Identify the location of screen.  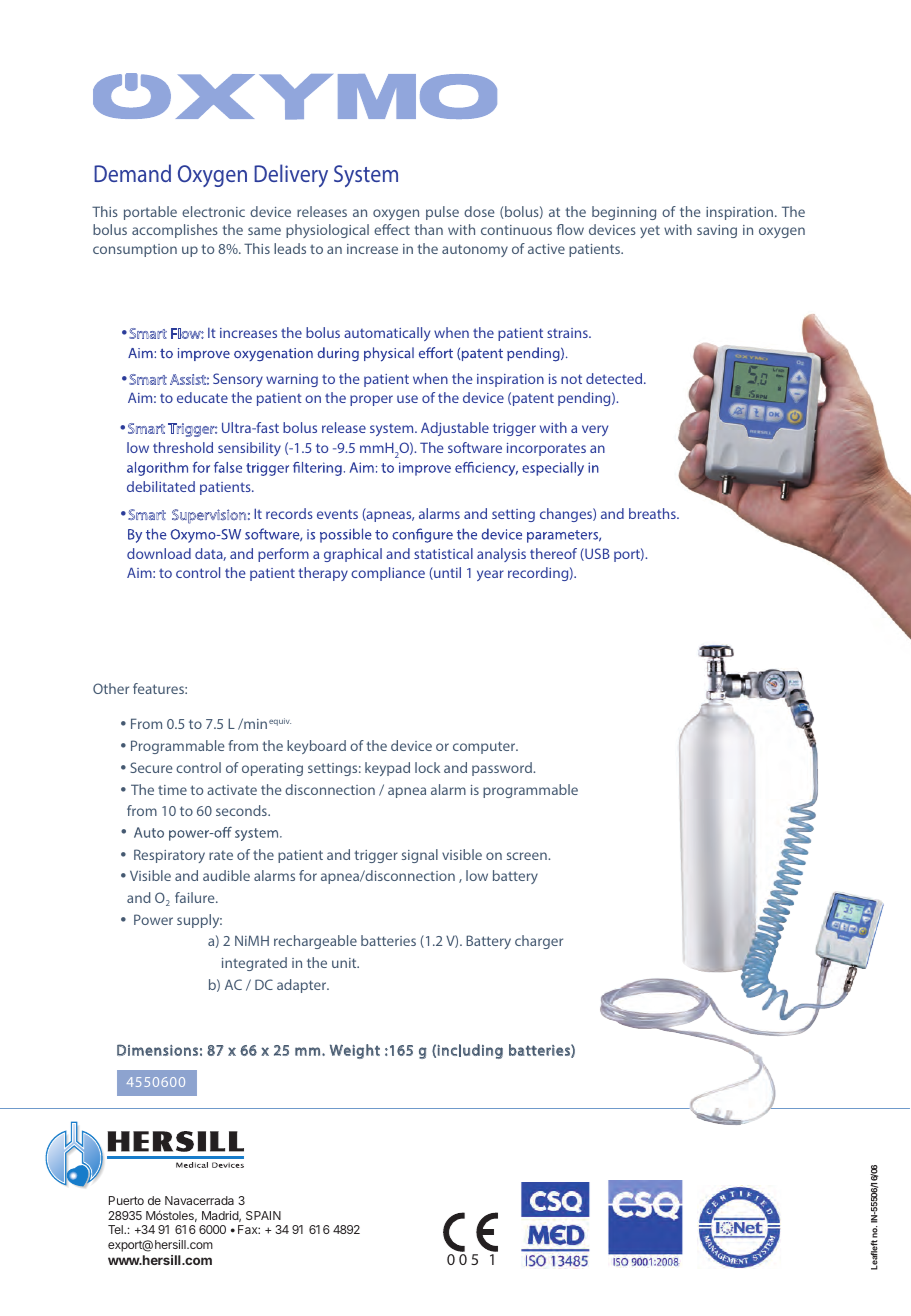
(528, 856).
